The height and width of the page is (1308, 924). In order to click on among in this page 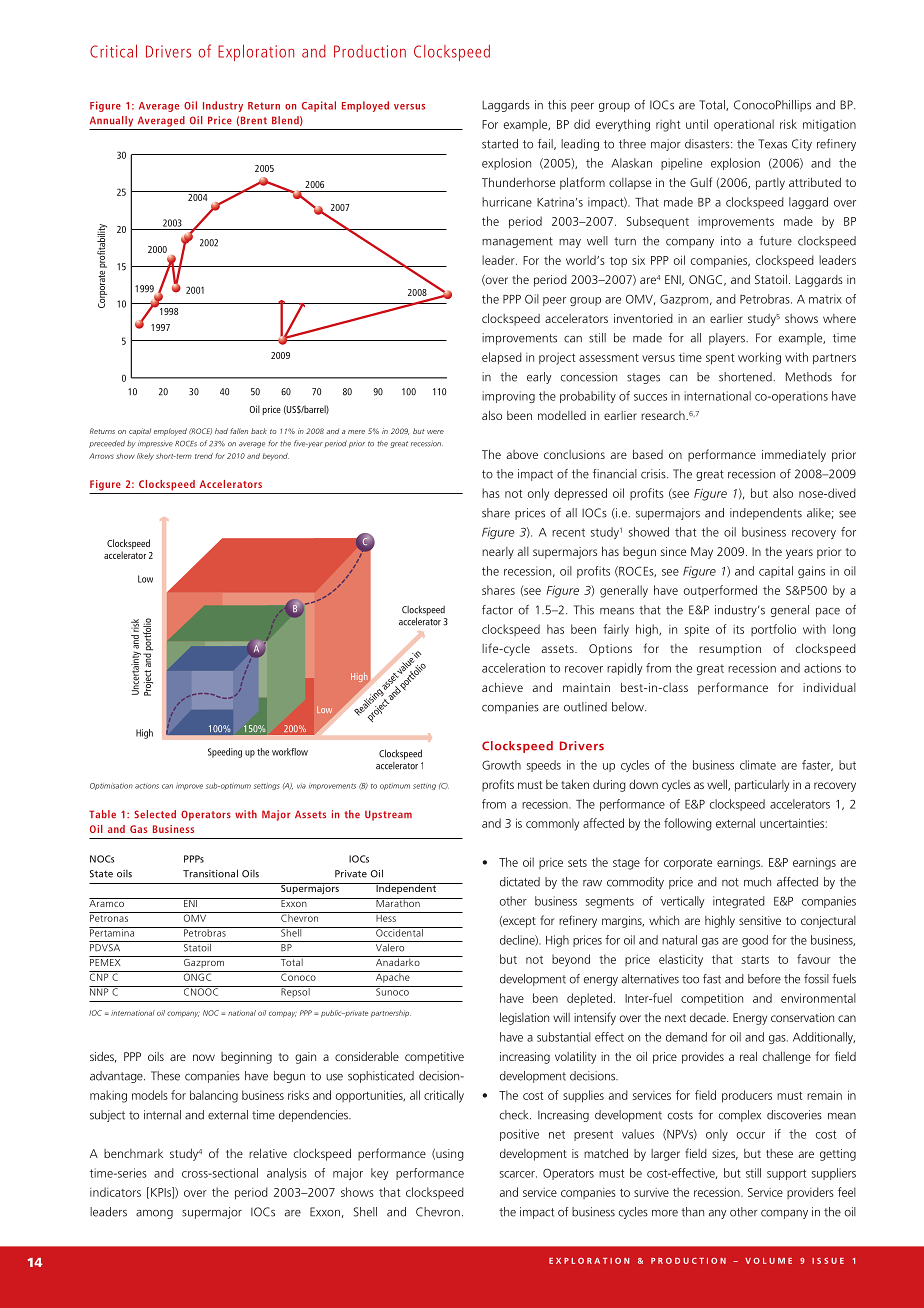, I will do `click(154, 1214)`.
